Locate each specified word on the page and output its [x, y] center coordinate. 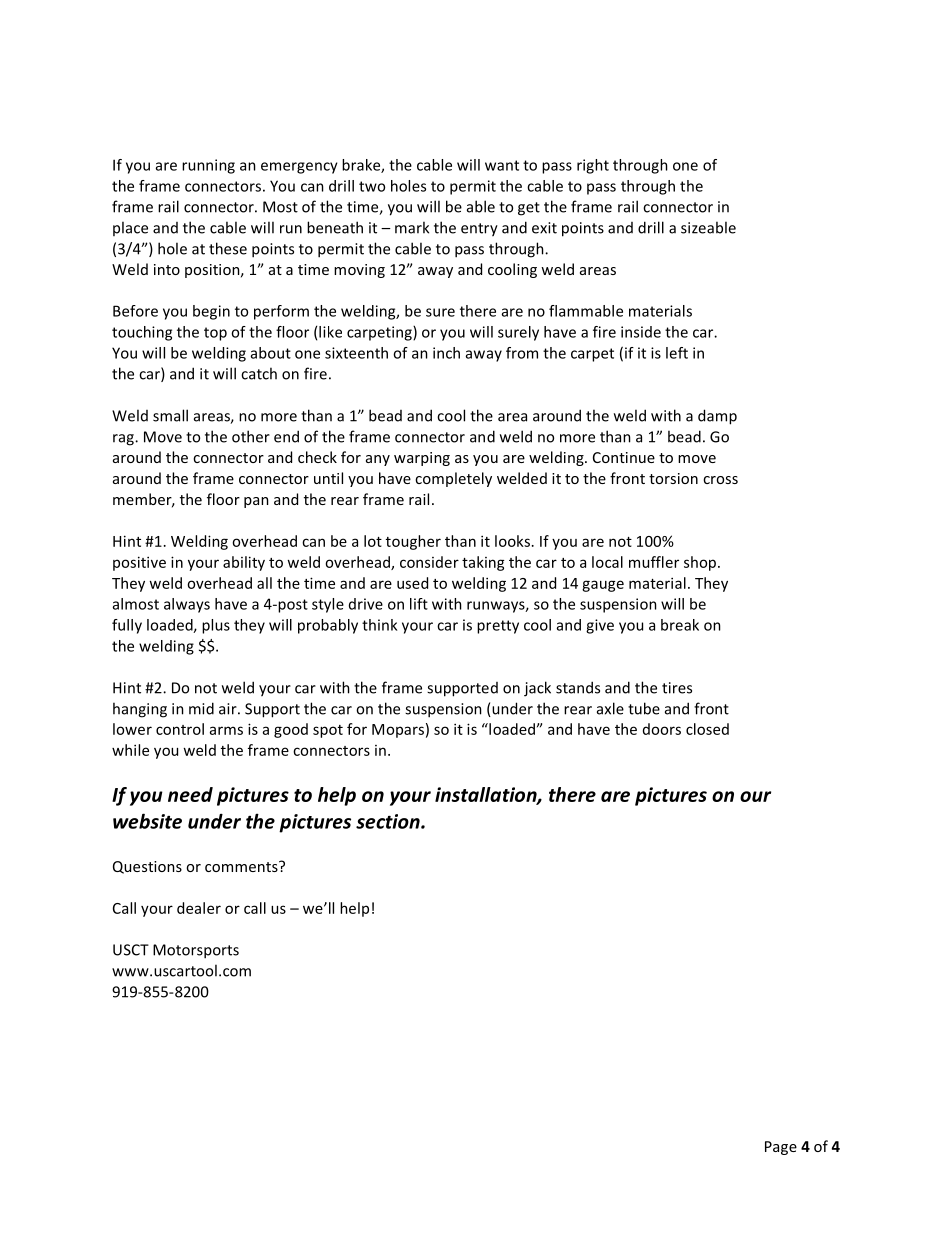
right [593, 166]
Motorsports [196, 951]
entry [479, 230]
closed [707, 729]
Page [781, 1148]
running [208, 166]
